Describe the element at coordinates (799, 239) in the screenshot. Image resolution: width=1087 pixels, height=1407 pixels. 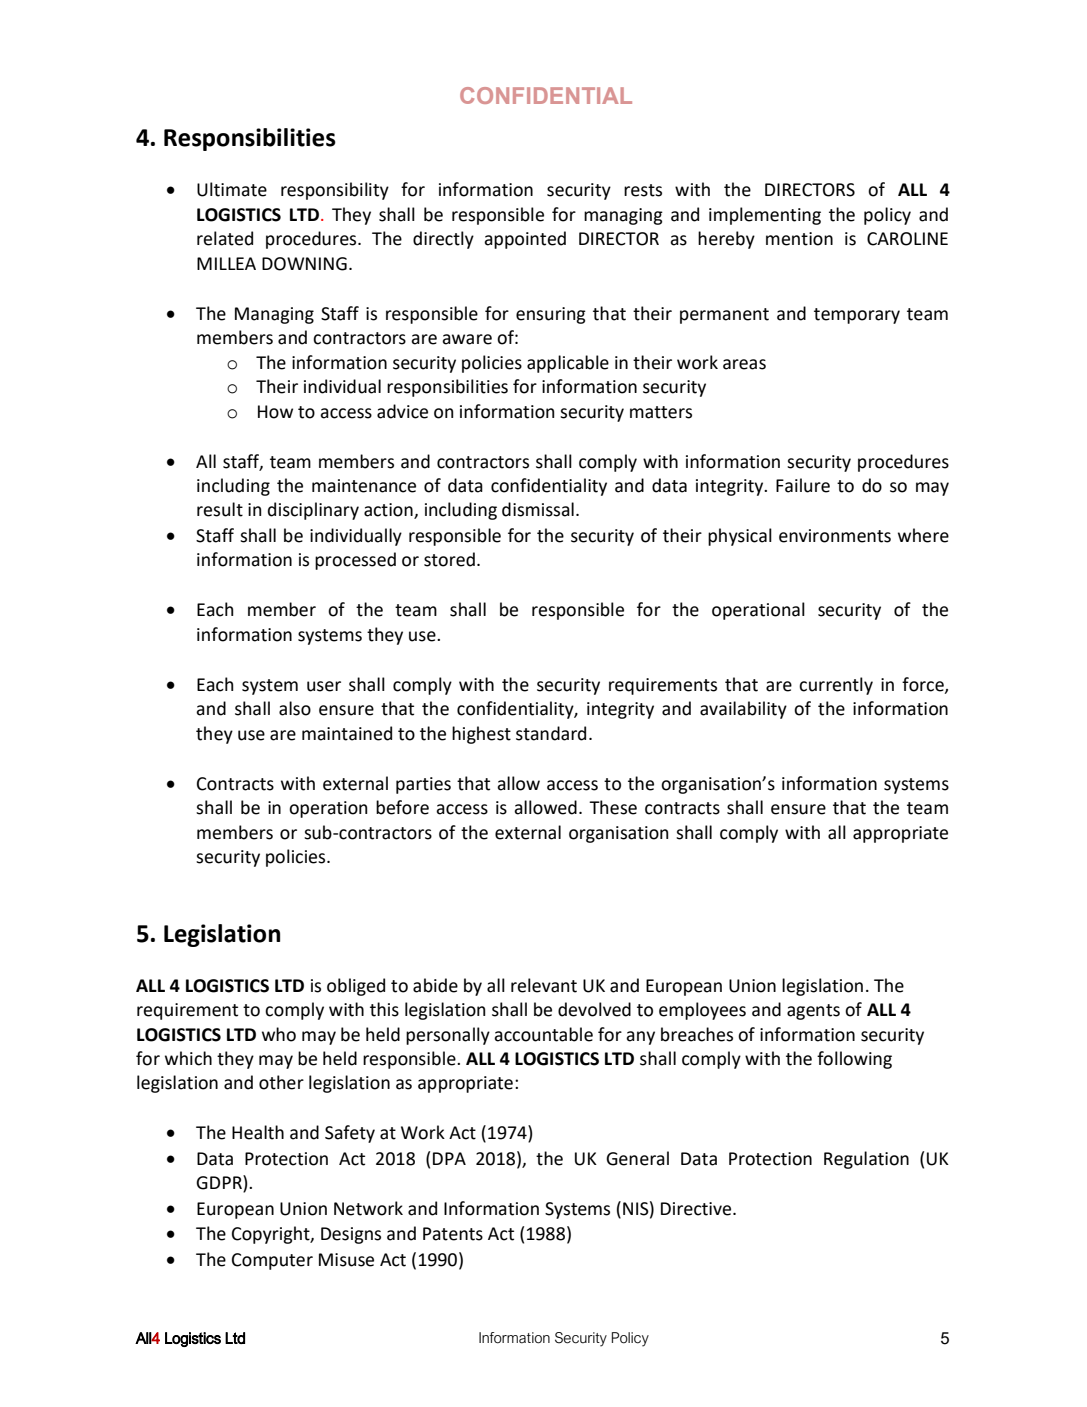
I see `mention` at that location.
